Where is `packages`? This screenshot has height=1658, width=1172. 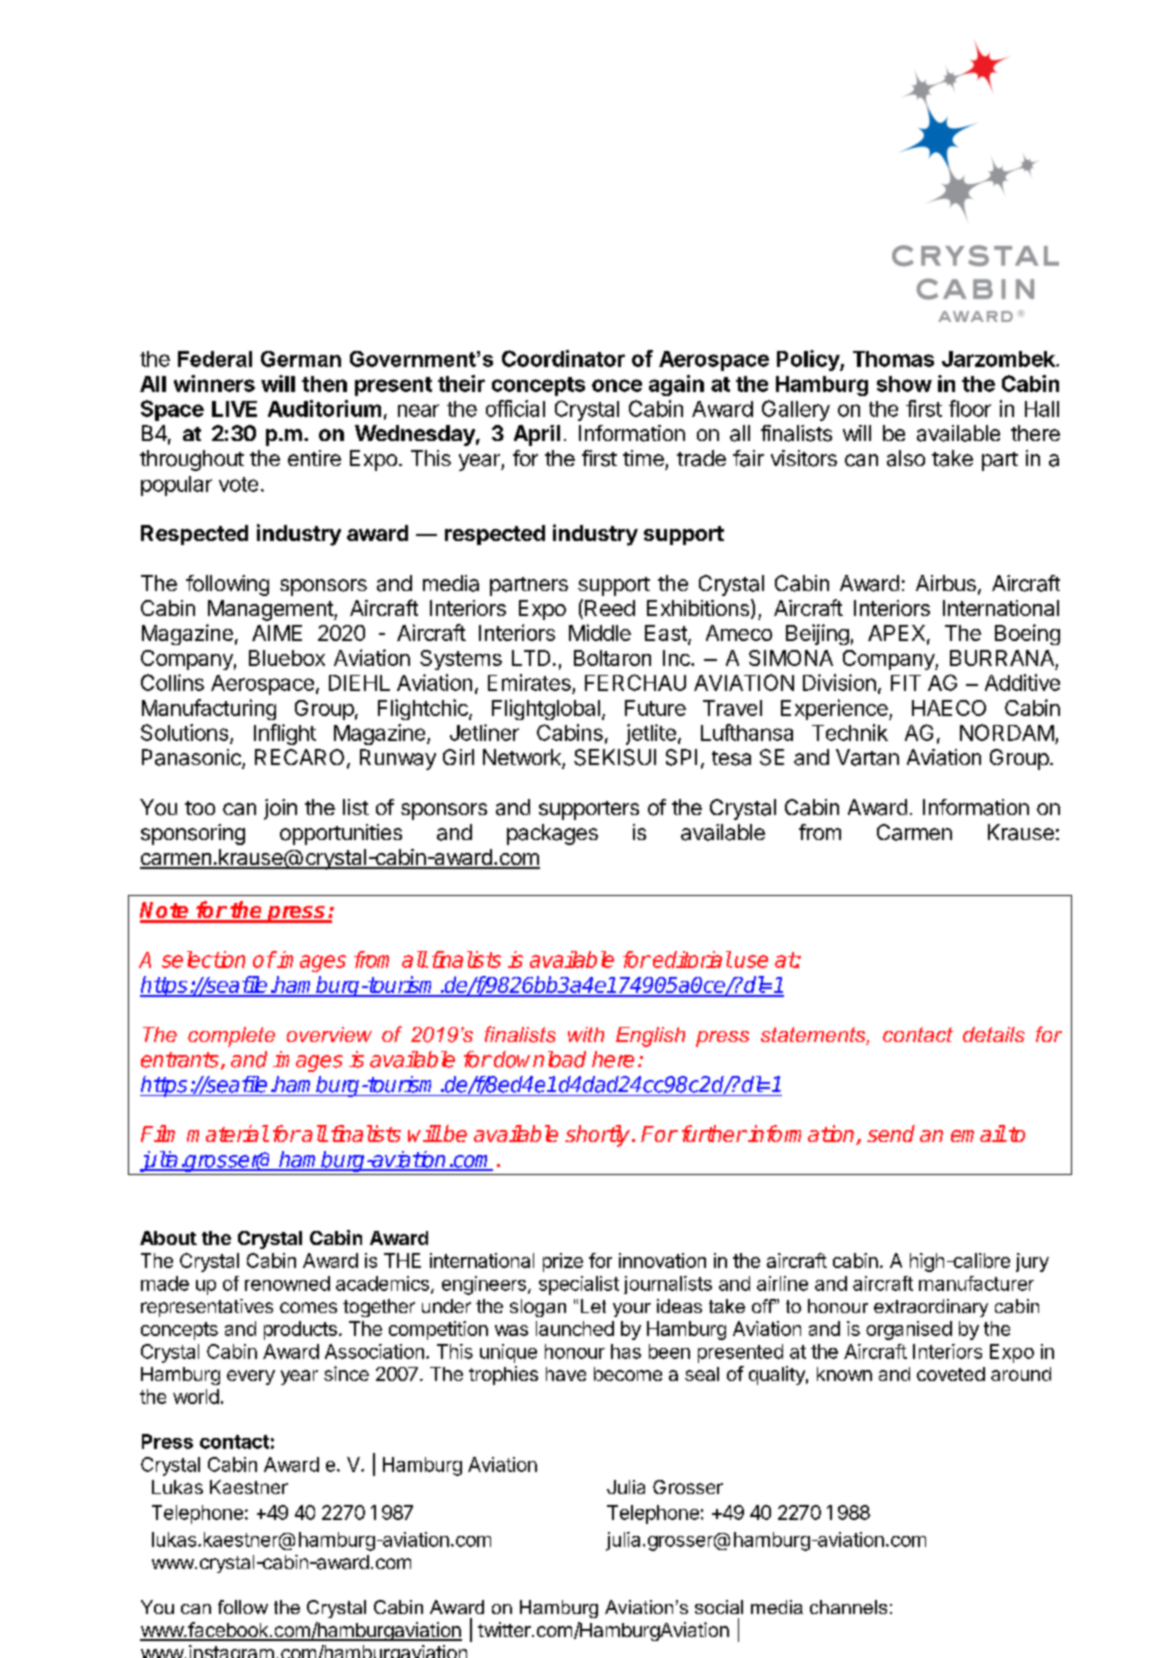 packages is located at coordinates (552, 834).
